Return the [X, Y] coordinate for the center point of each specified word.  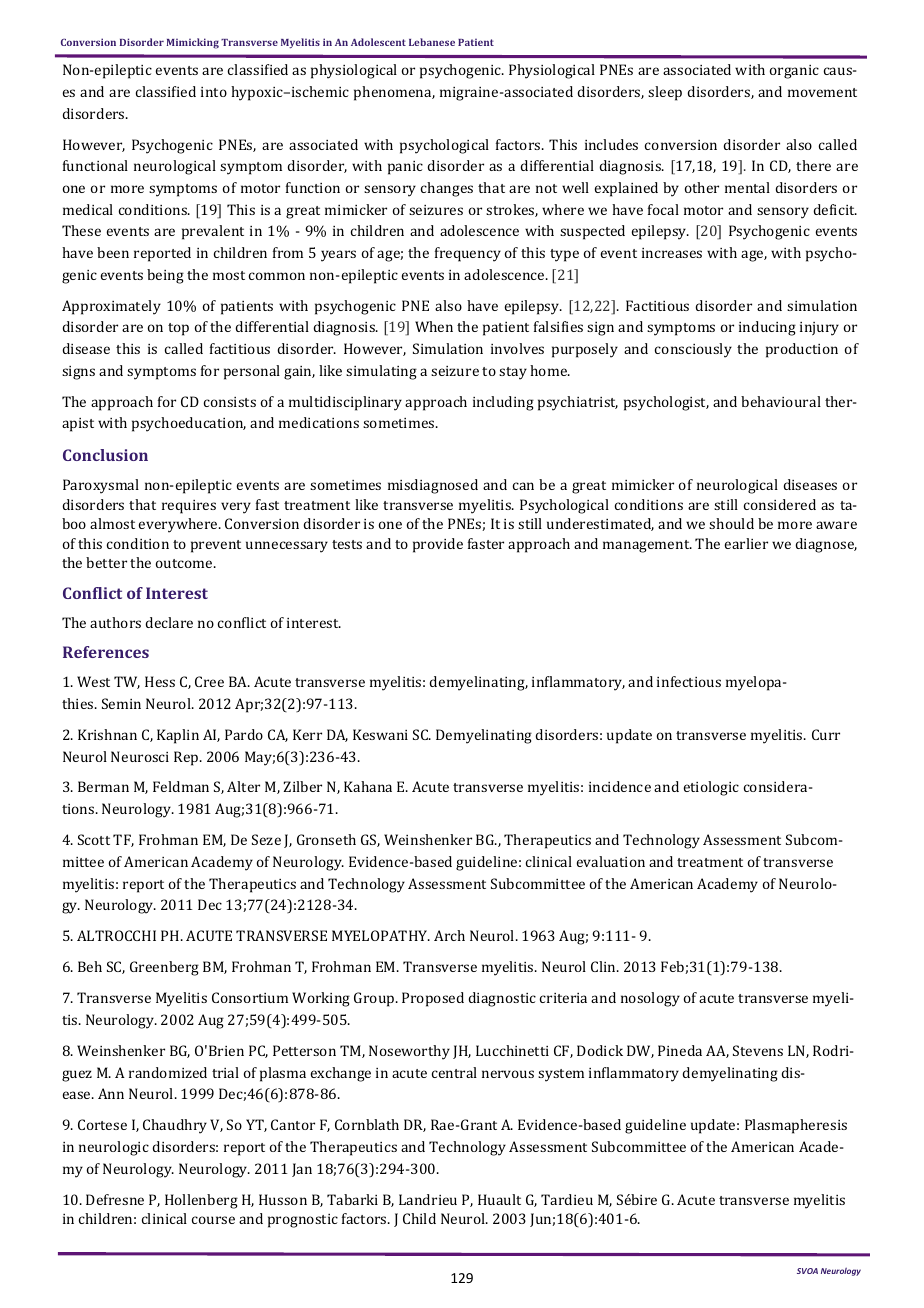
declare [169, 622]
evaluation [610, 861]
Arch [449, 935]
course [213, 1220]
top [178, 329]
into [214, 92]
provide [438, 545]
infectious [689, 681]
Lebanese [432, 42]
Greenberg [164, 968]
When [434, 326]
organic [794, 72]
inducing [767, 328]
